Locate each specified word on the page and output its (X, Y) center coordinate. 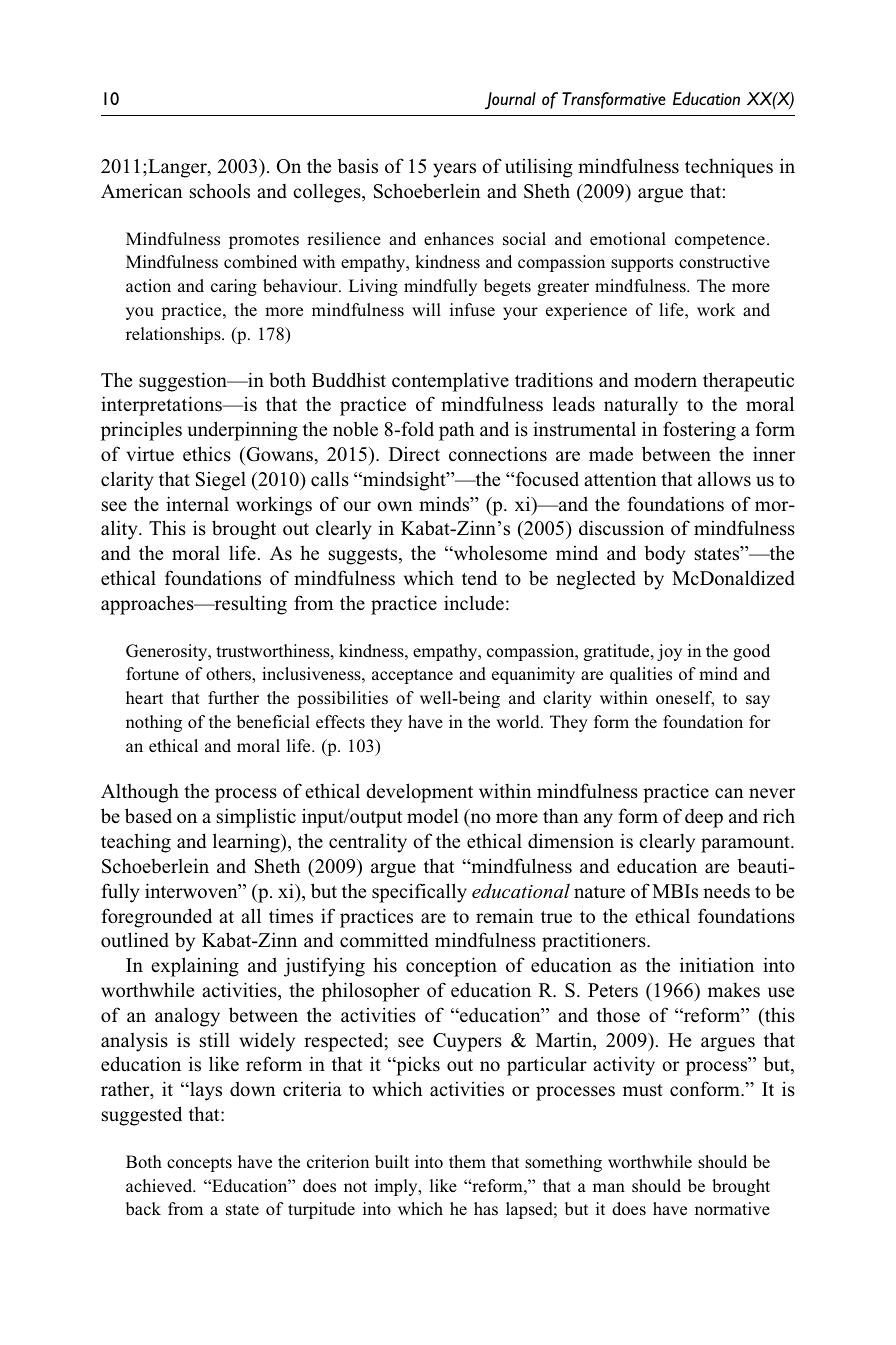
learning (247, 843)
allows (724, 479)
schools (220, 191)
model (433, 816)
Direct (414, 454)
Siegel (221, 481)
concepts (199, 1164)
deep (704, 818)
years (454, 170)
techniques (729, 168)
